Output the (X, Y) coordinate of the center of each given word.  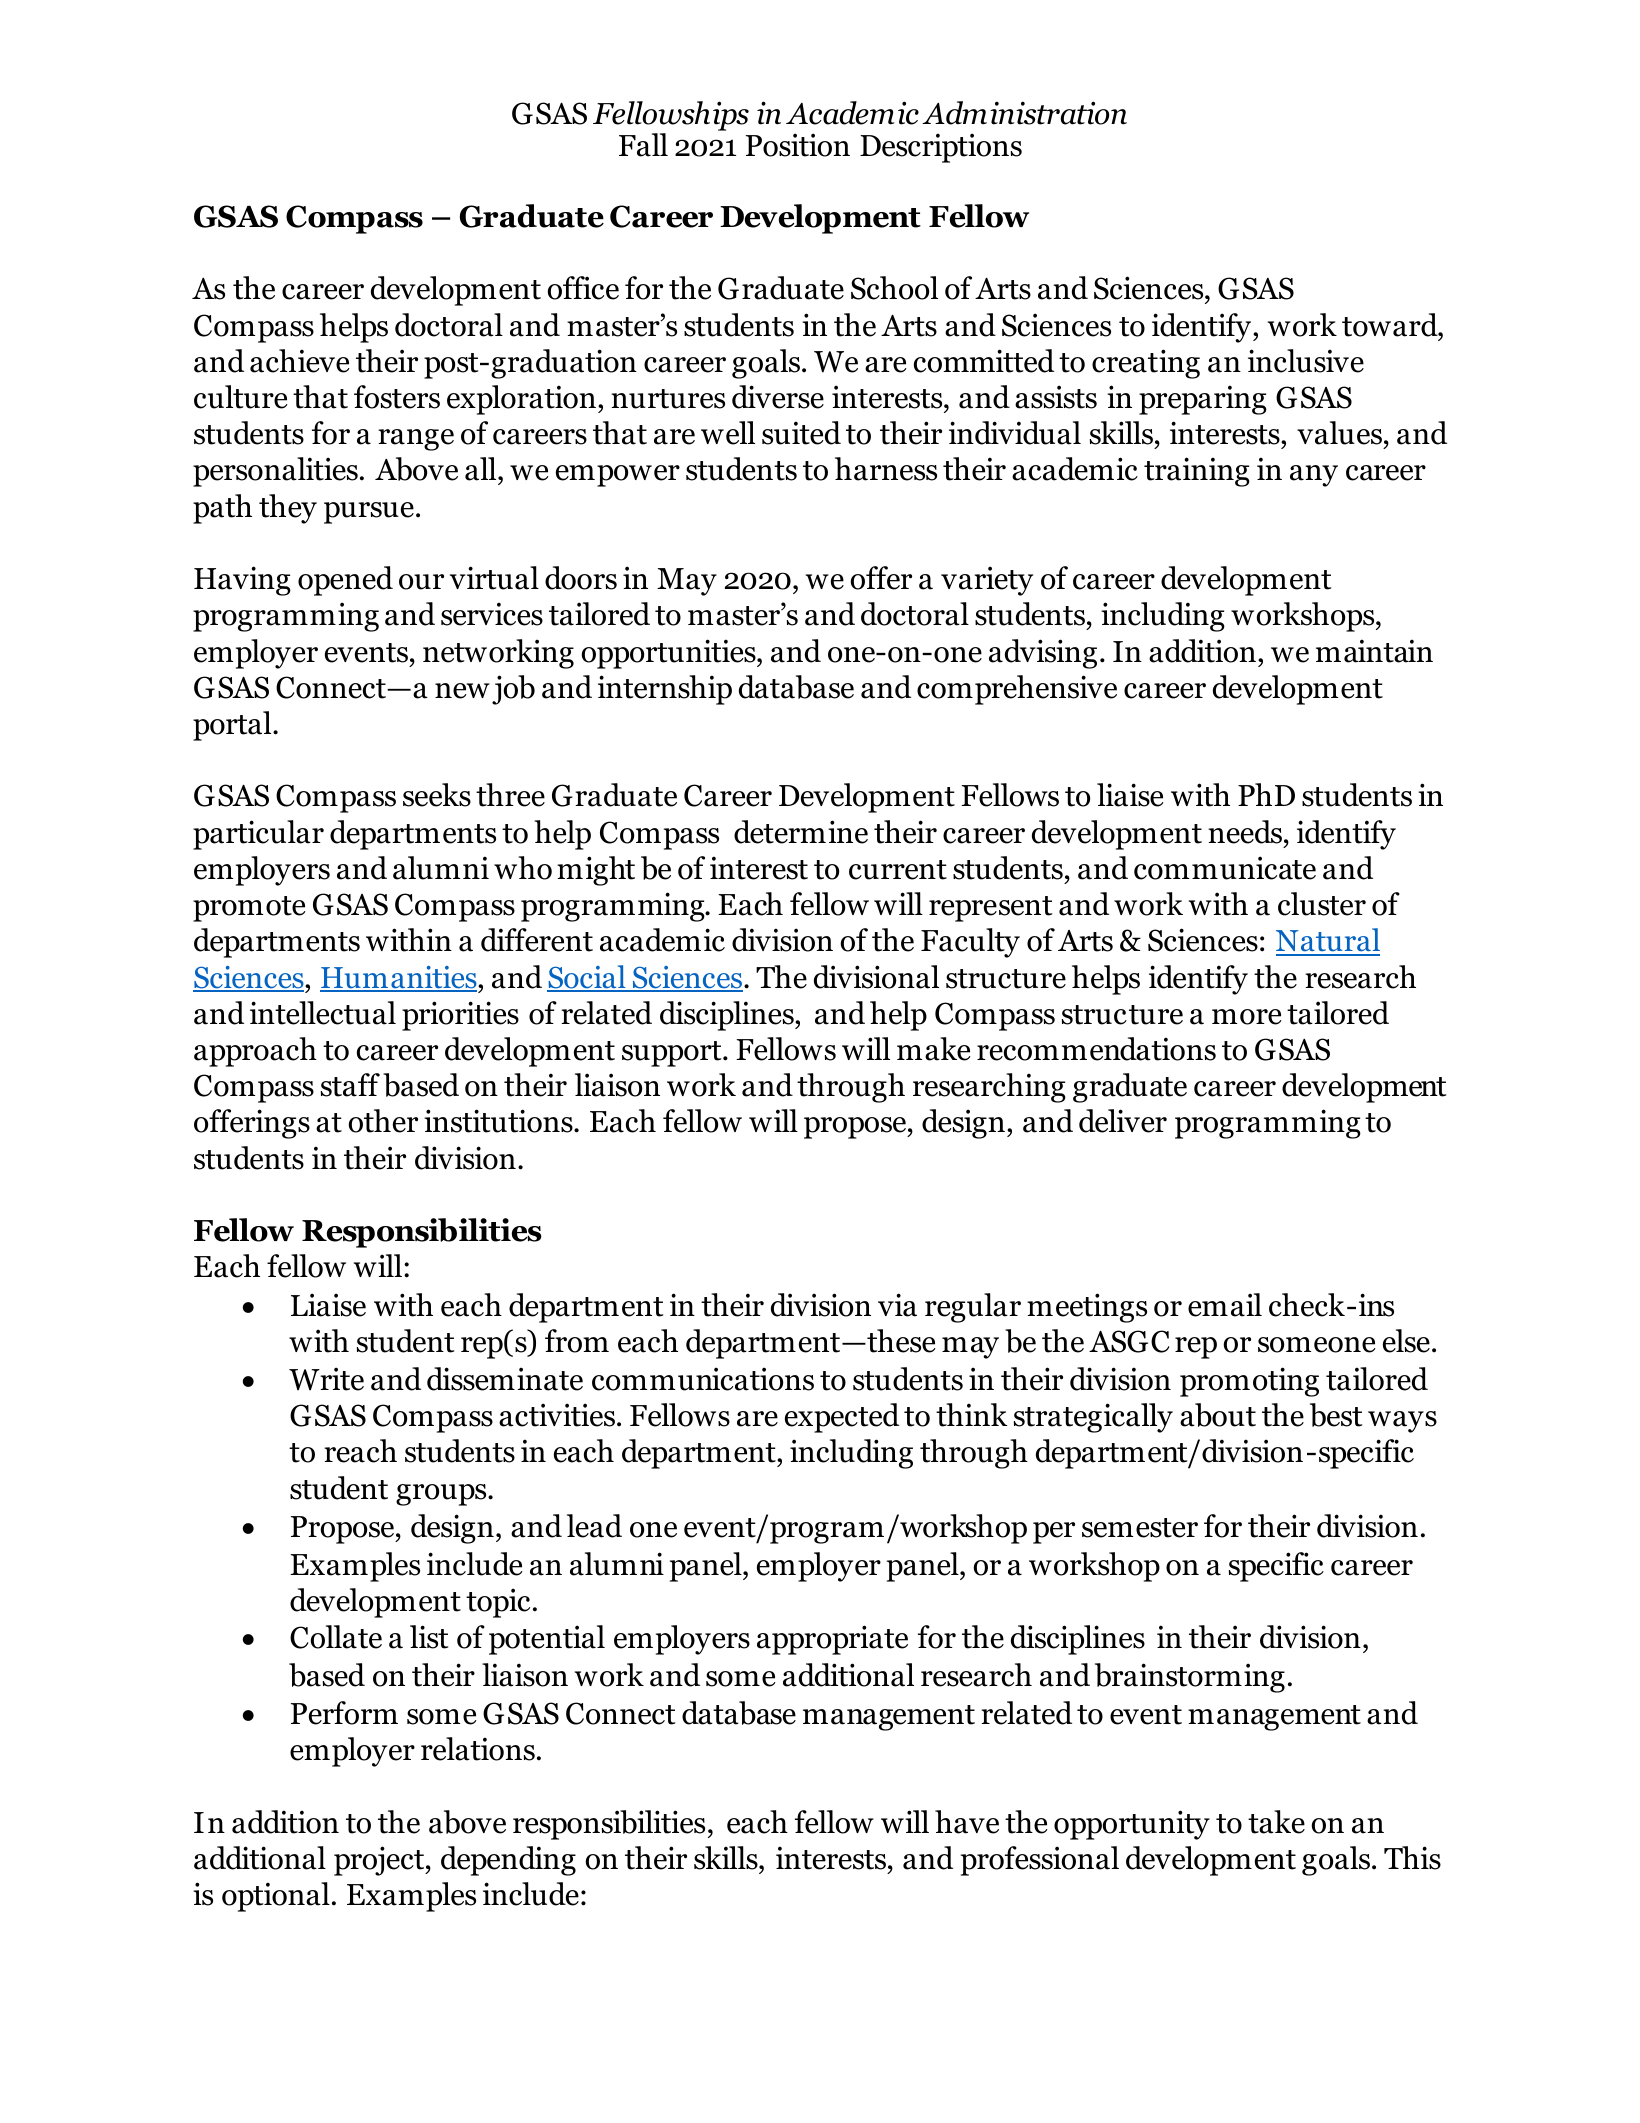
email (1225, 1305)
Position (798, 145)
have (967, 1822)
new (462, 691)
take (1276, 1822)
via (897, 1305)
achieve (300, 361)
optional (276, 1897)
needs (1245, 832)
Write (326, 1379)
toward (1391, 325)
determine (801, 832)
